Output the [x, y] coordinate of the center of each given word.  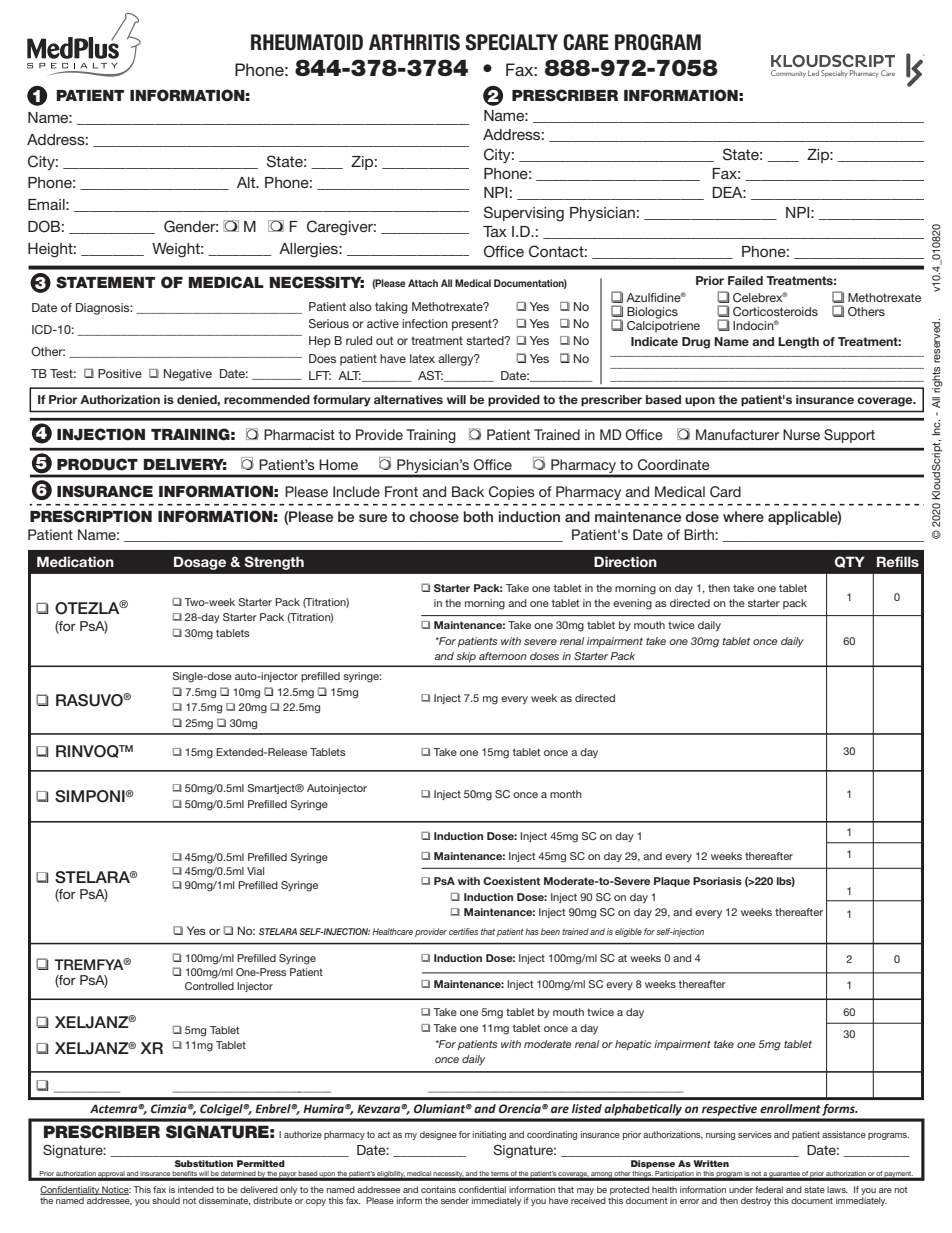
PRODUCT [97, 464]
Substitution [204, 1163]
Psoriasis [717, 881]
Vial [255, 871]
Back [468, 491]
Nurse [801, 434]
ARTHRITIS [414, 42]
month [566, 794]
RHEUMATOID [307, 42]
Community [788, 74]
